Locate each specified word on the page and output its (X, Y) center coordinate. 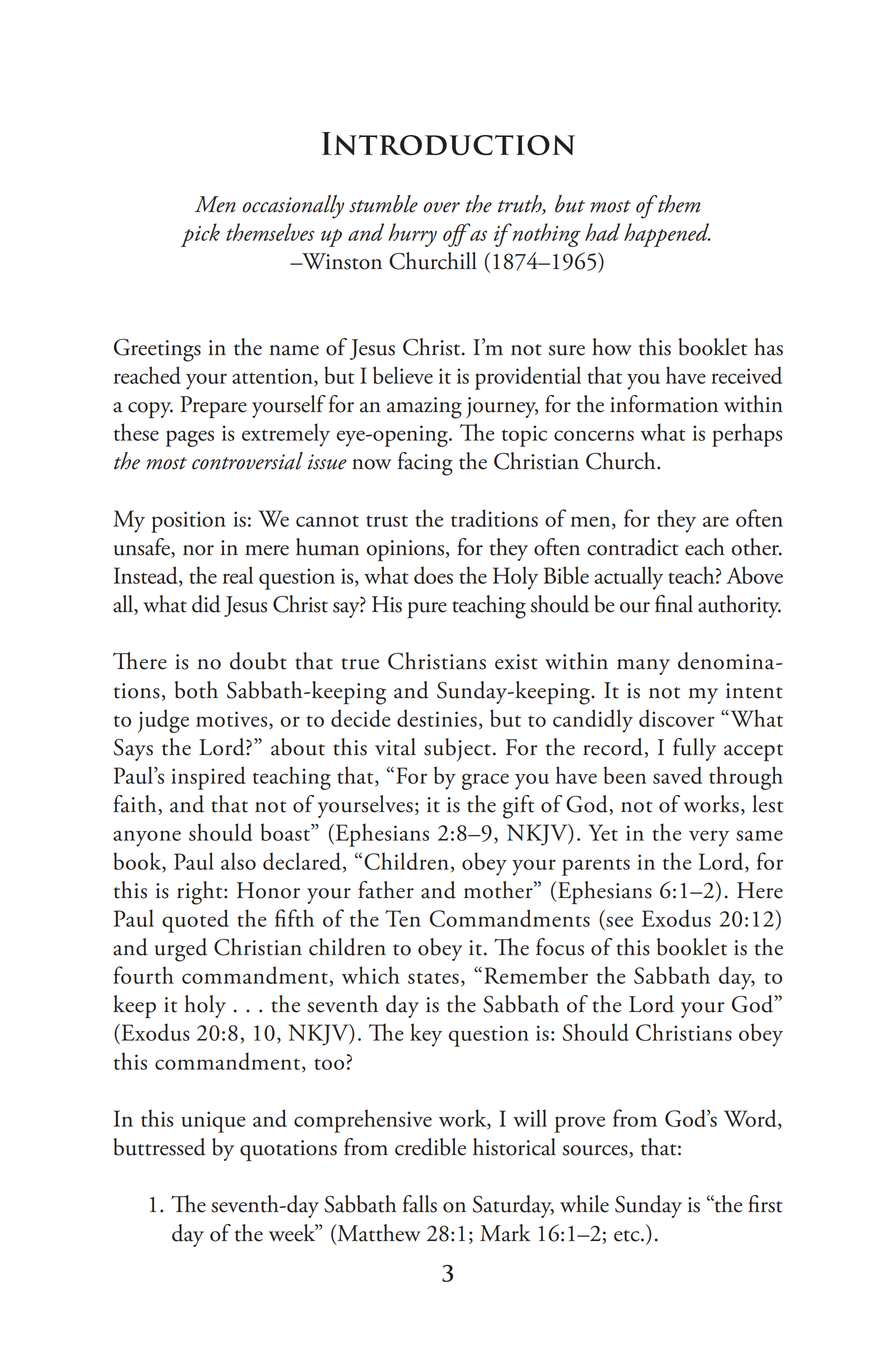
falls (420, 1204)
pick (200, 235)
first (765, 1204)
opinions (407, 551)
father (386, 890)
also (238, 861)
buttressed (159, 1147)
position (188, 522)
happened (667, 235)
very (709, 838)
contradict (632, 547)
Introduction (448, 144)
